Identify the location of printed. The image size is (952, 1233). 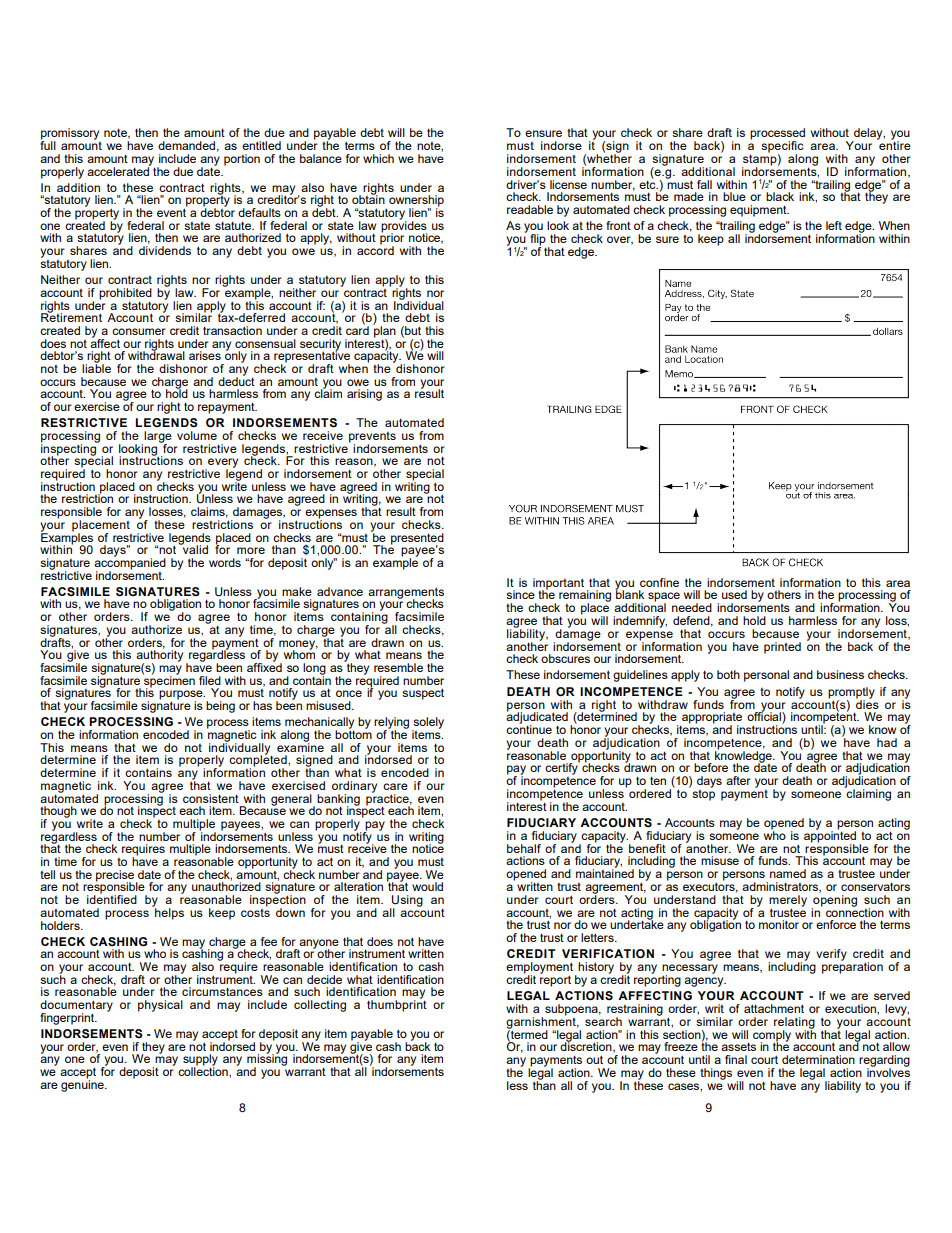
(782, 648).
